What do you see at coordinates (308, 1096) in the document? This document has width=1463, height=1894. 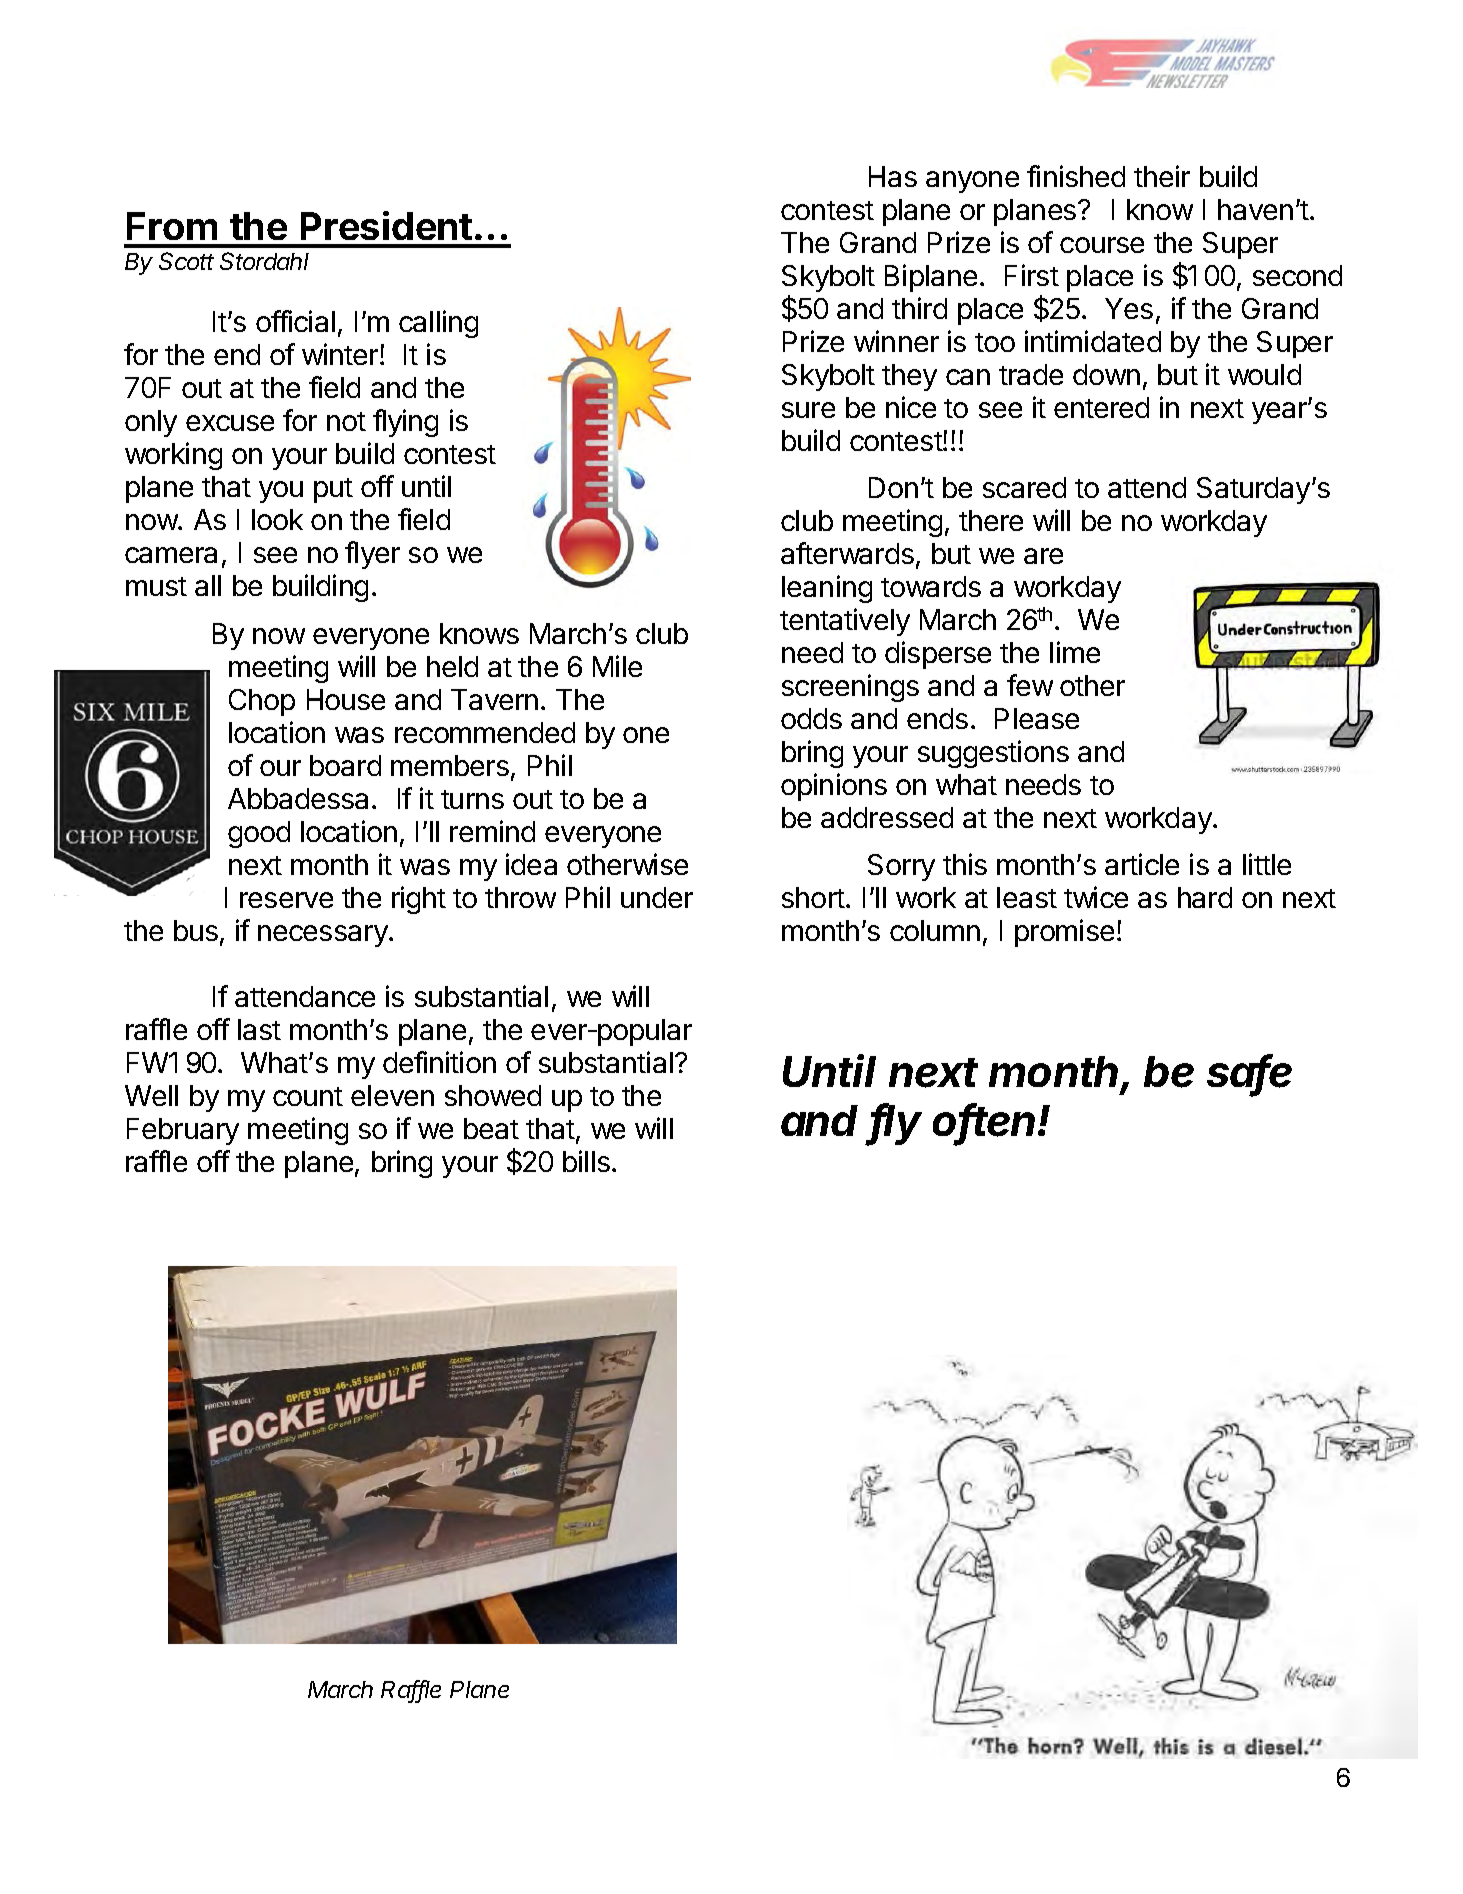 I see `count` at bounding box center [308, 1096].
